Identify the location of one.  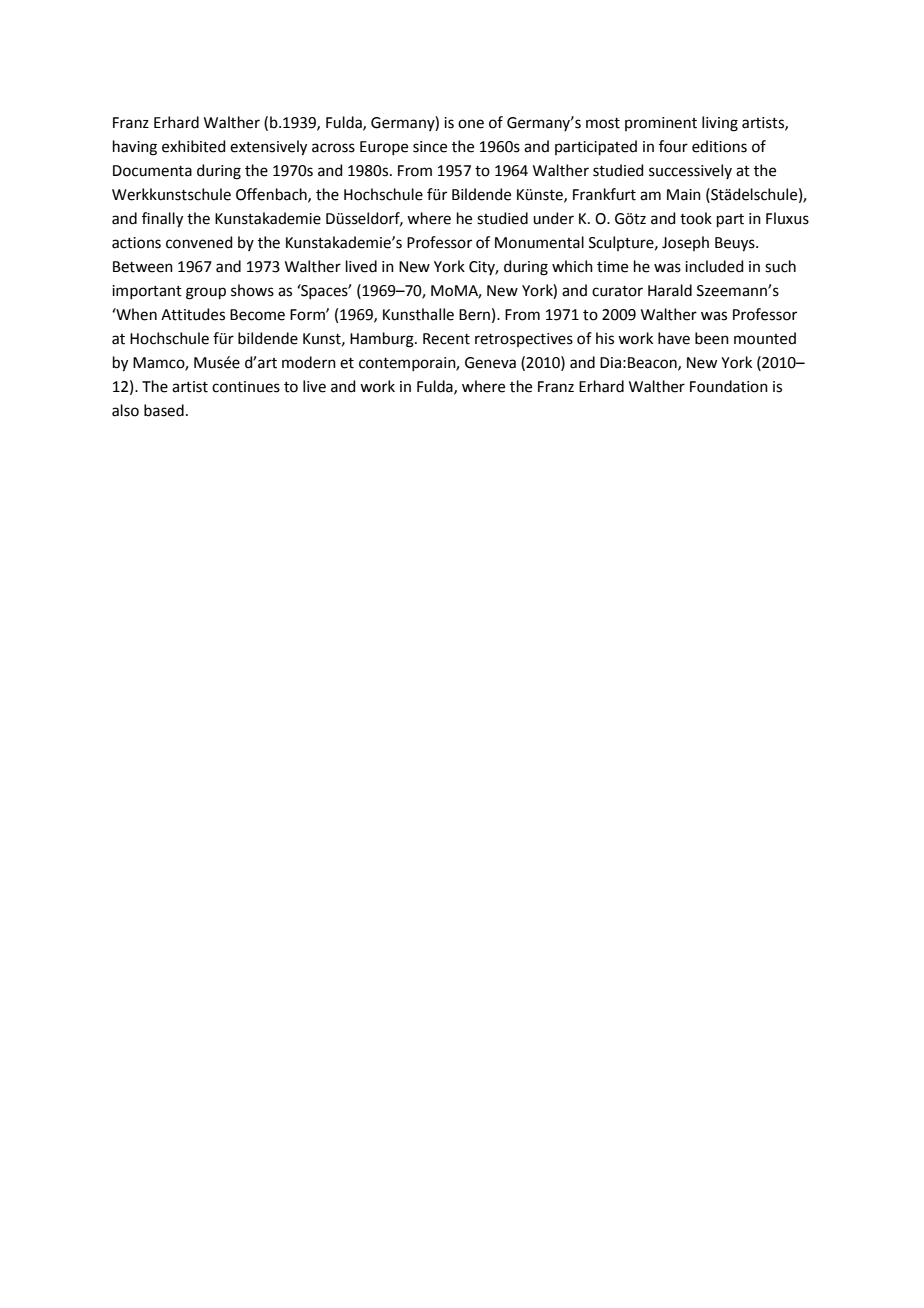
(471, 124).
